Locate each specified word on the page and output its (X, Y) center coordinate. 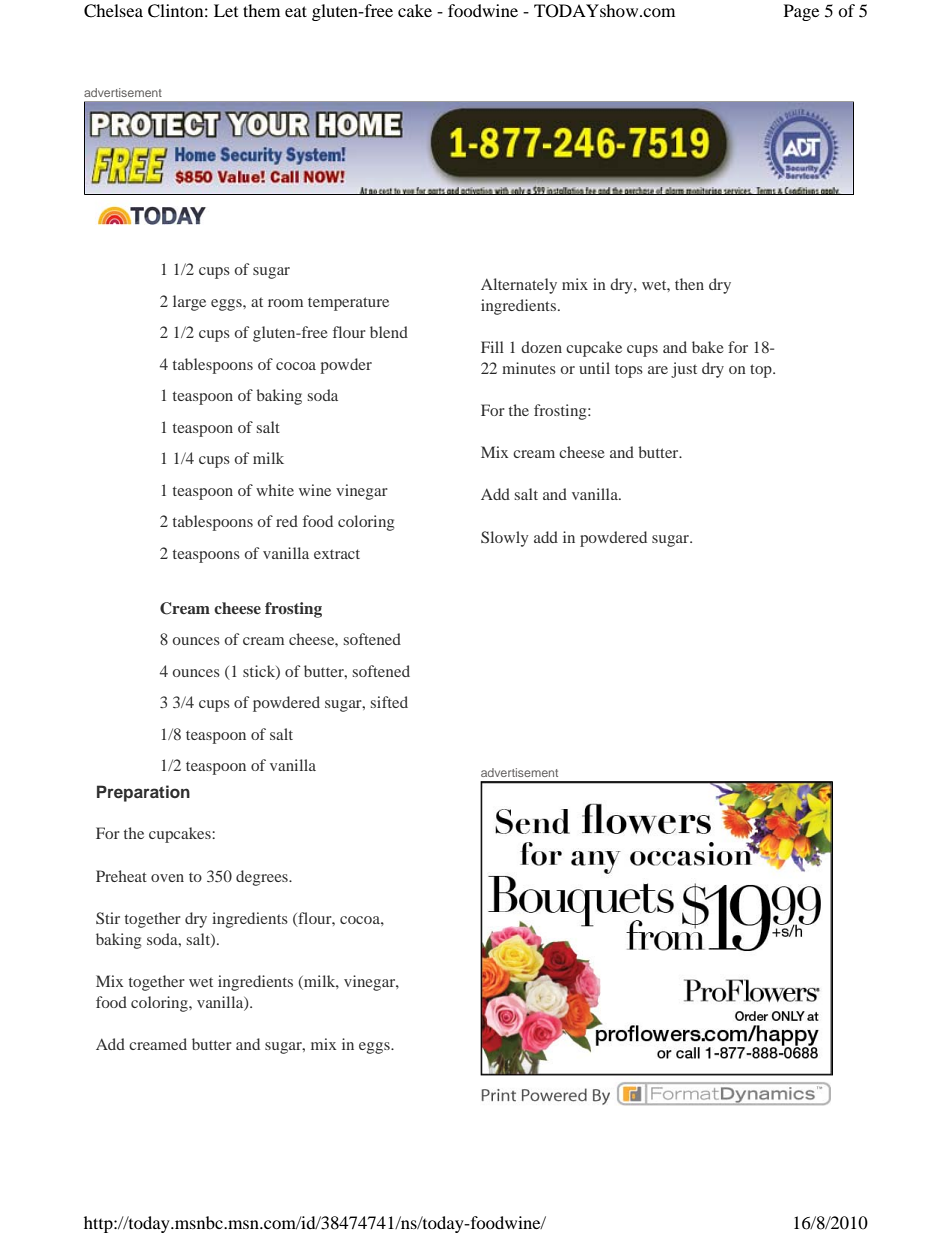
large (189, 303)
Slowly (504, 539)
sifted (389, 702)
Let (226, 10)
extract (337, 554)
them (261, 10)
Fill (492, 347)
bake (708, 347)
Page (801, 12)
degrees (263, 878)
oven (167, 878)
